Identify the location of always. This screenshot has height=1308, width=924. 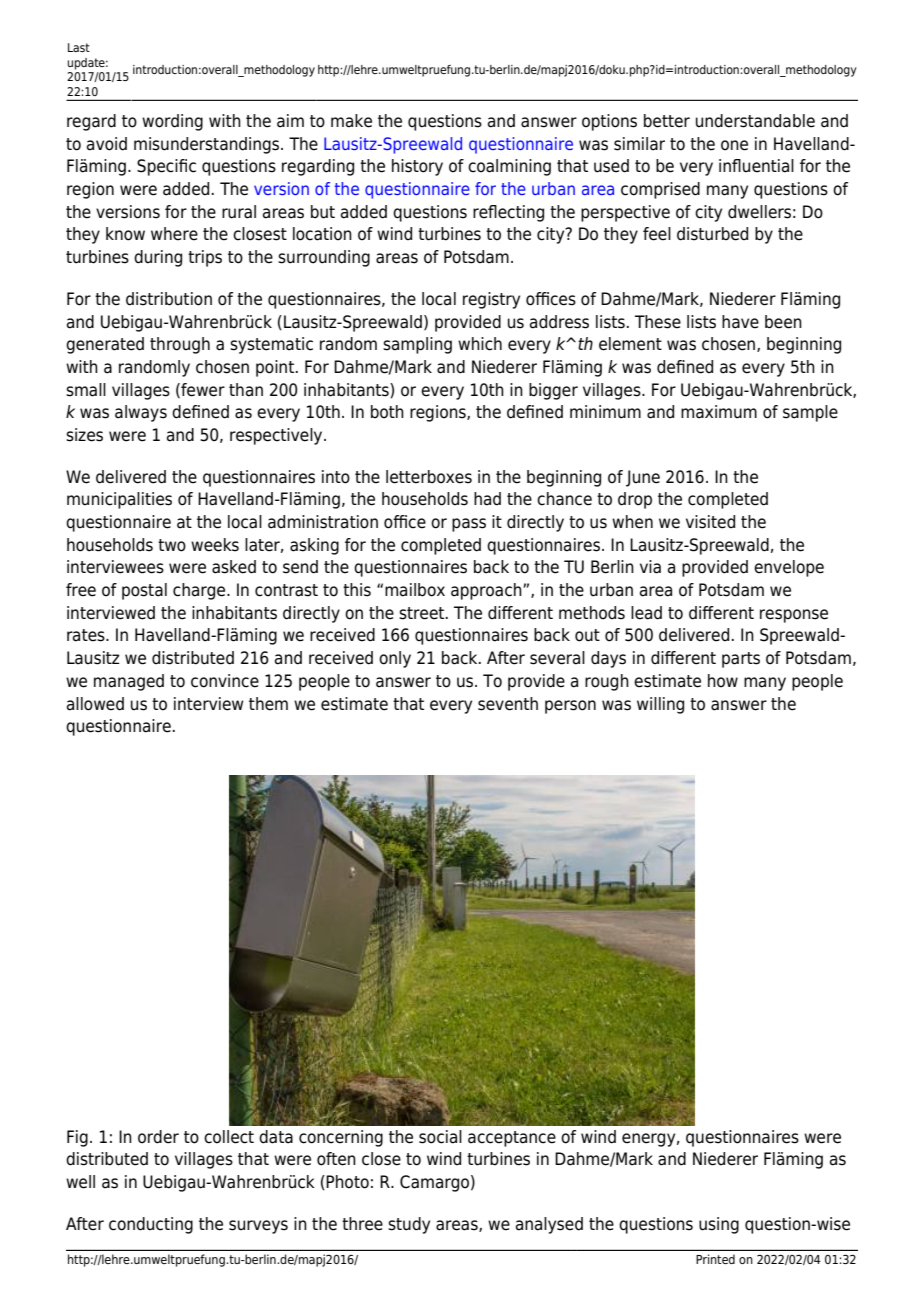
(141, 413).
